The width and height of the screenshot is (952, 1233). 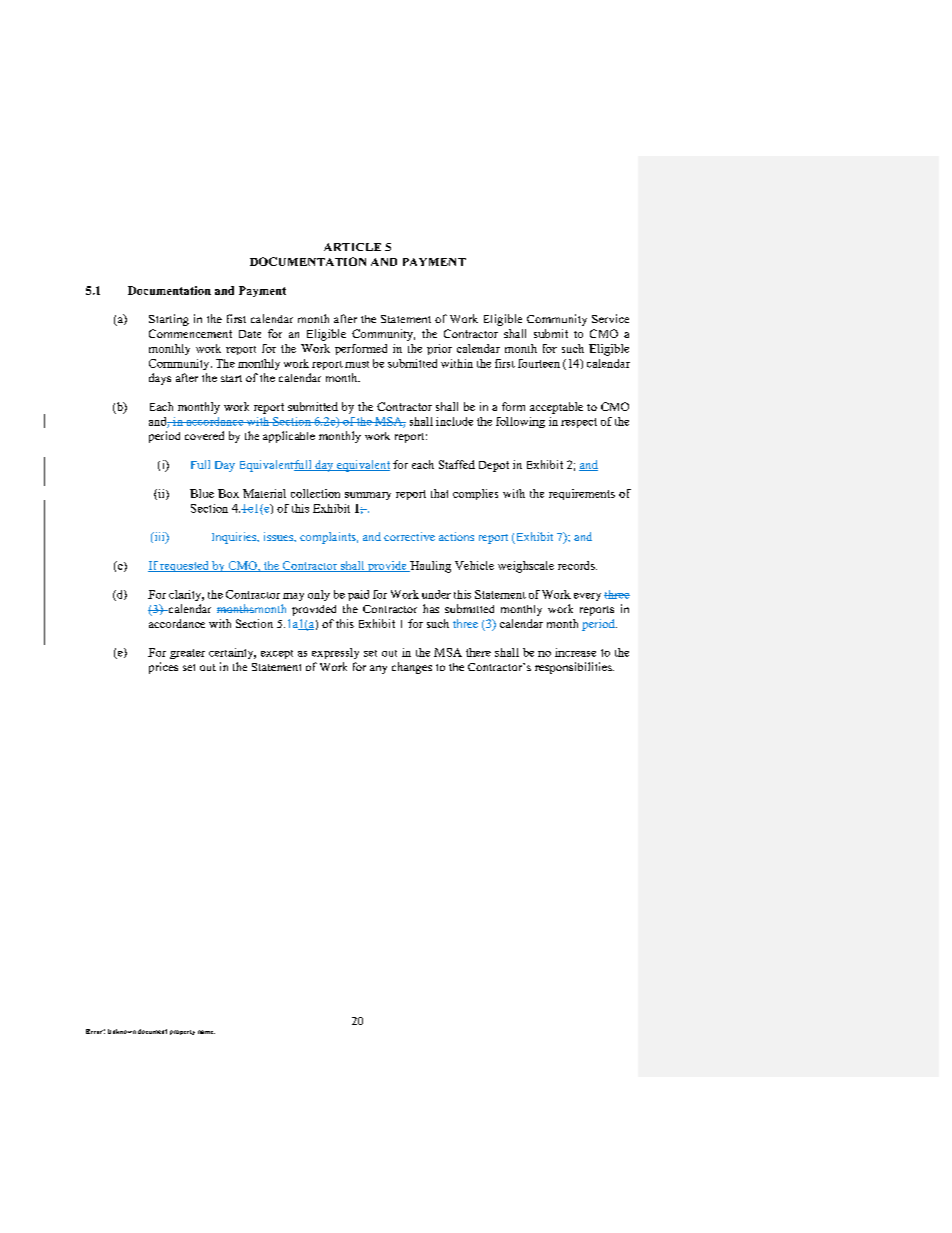 I want to click on increase, so click(x=575, y=652).
